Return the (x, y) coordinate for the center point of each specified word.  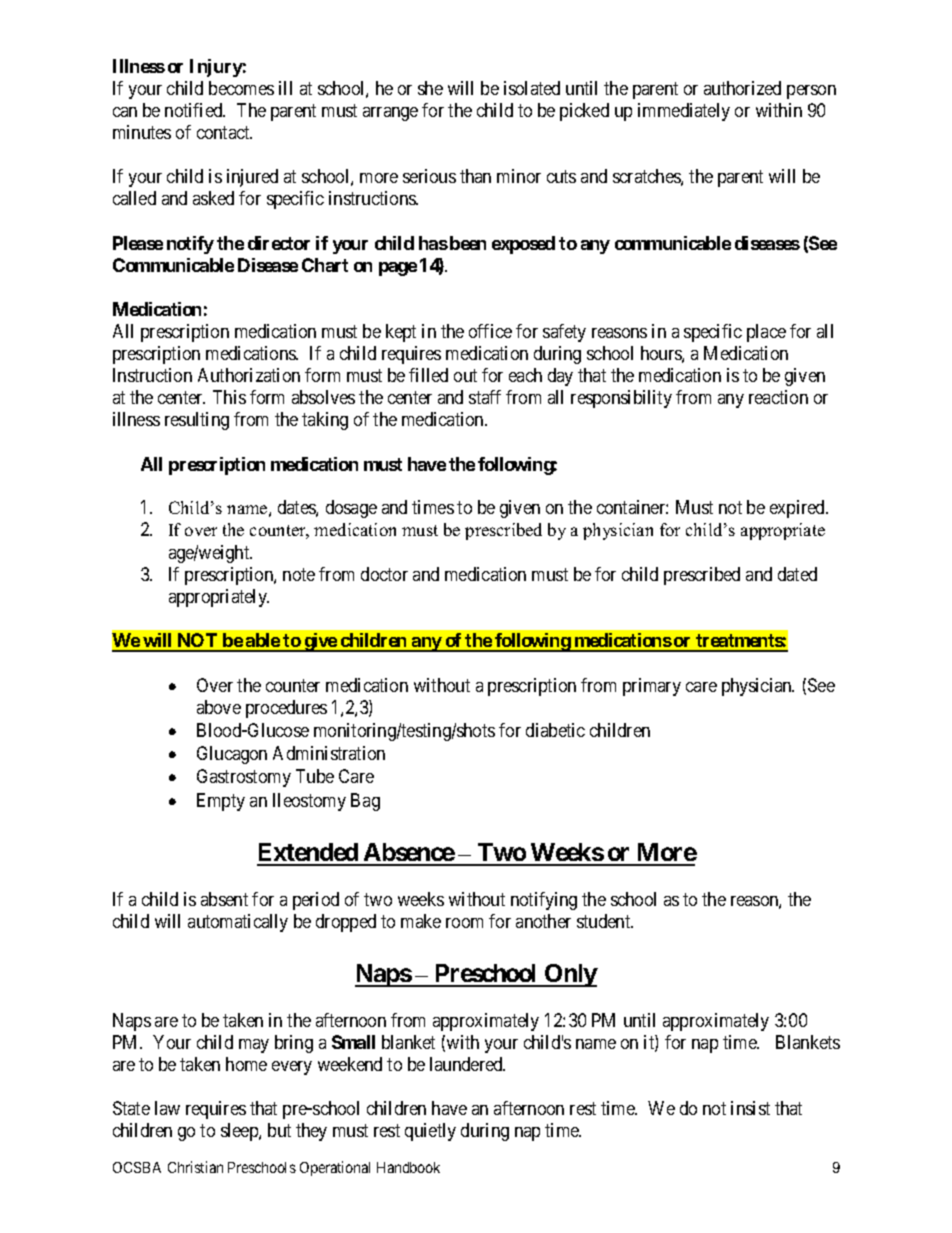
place (766, 333)
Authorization (249, 375)
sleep (240, 1132)
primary (652, 687)
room (464, 923)
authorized (742, 88)
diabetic (555, 730)
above (219, 707)
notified (195, 110)
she (430, 88)
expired (798, 509)
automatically (238, 923)
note (299, 574)
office (490, 331)
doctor (384, 574)
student (605, 921)
